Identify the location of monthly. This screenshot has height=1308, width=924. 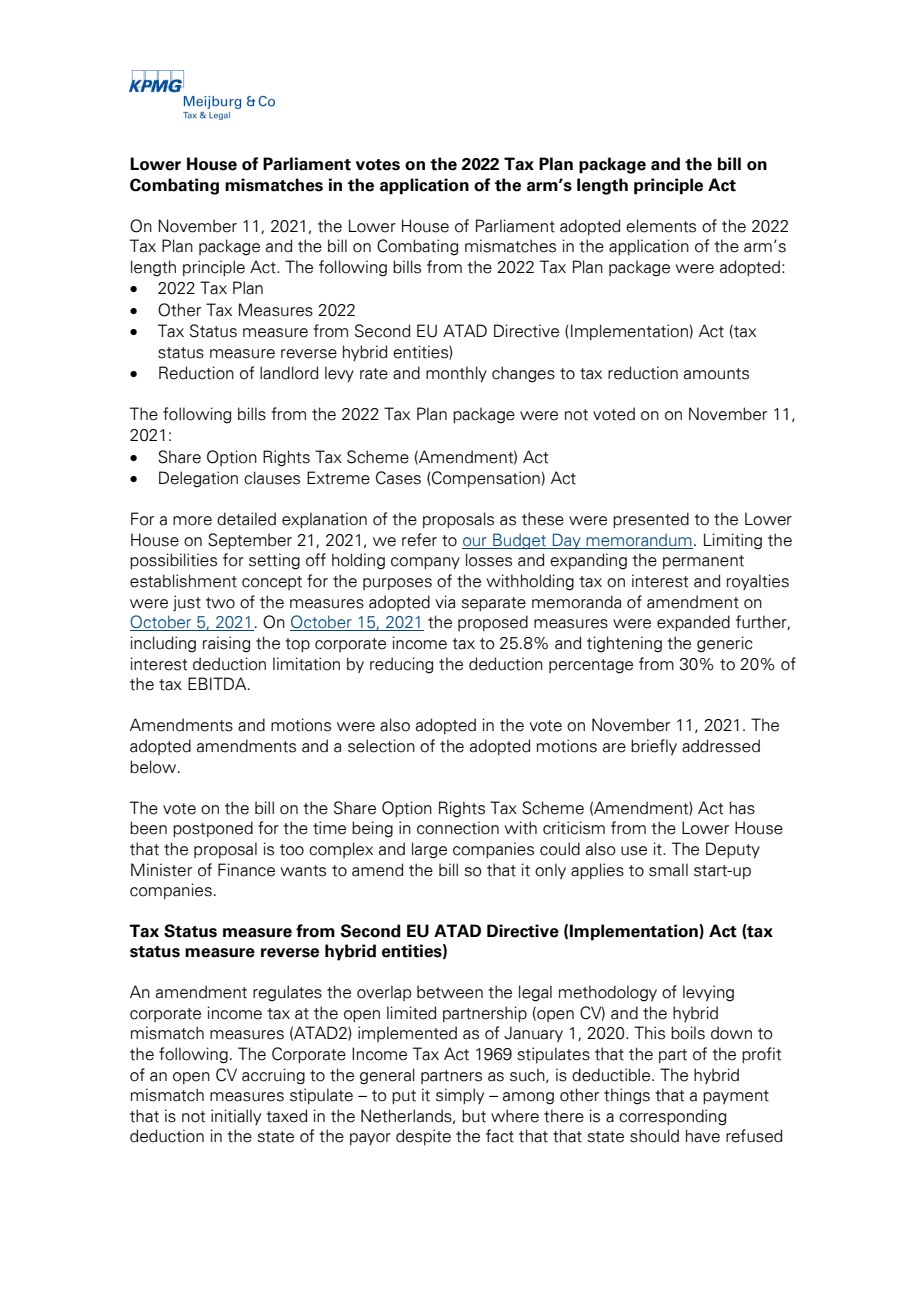
(456, 374).
